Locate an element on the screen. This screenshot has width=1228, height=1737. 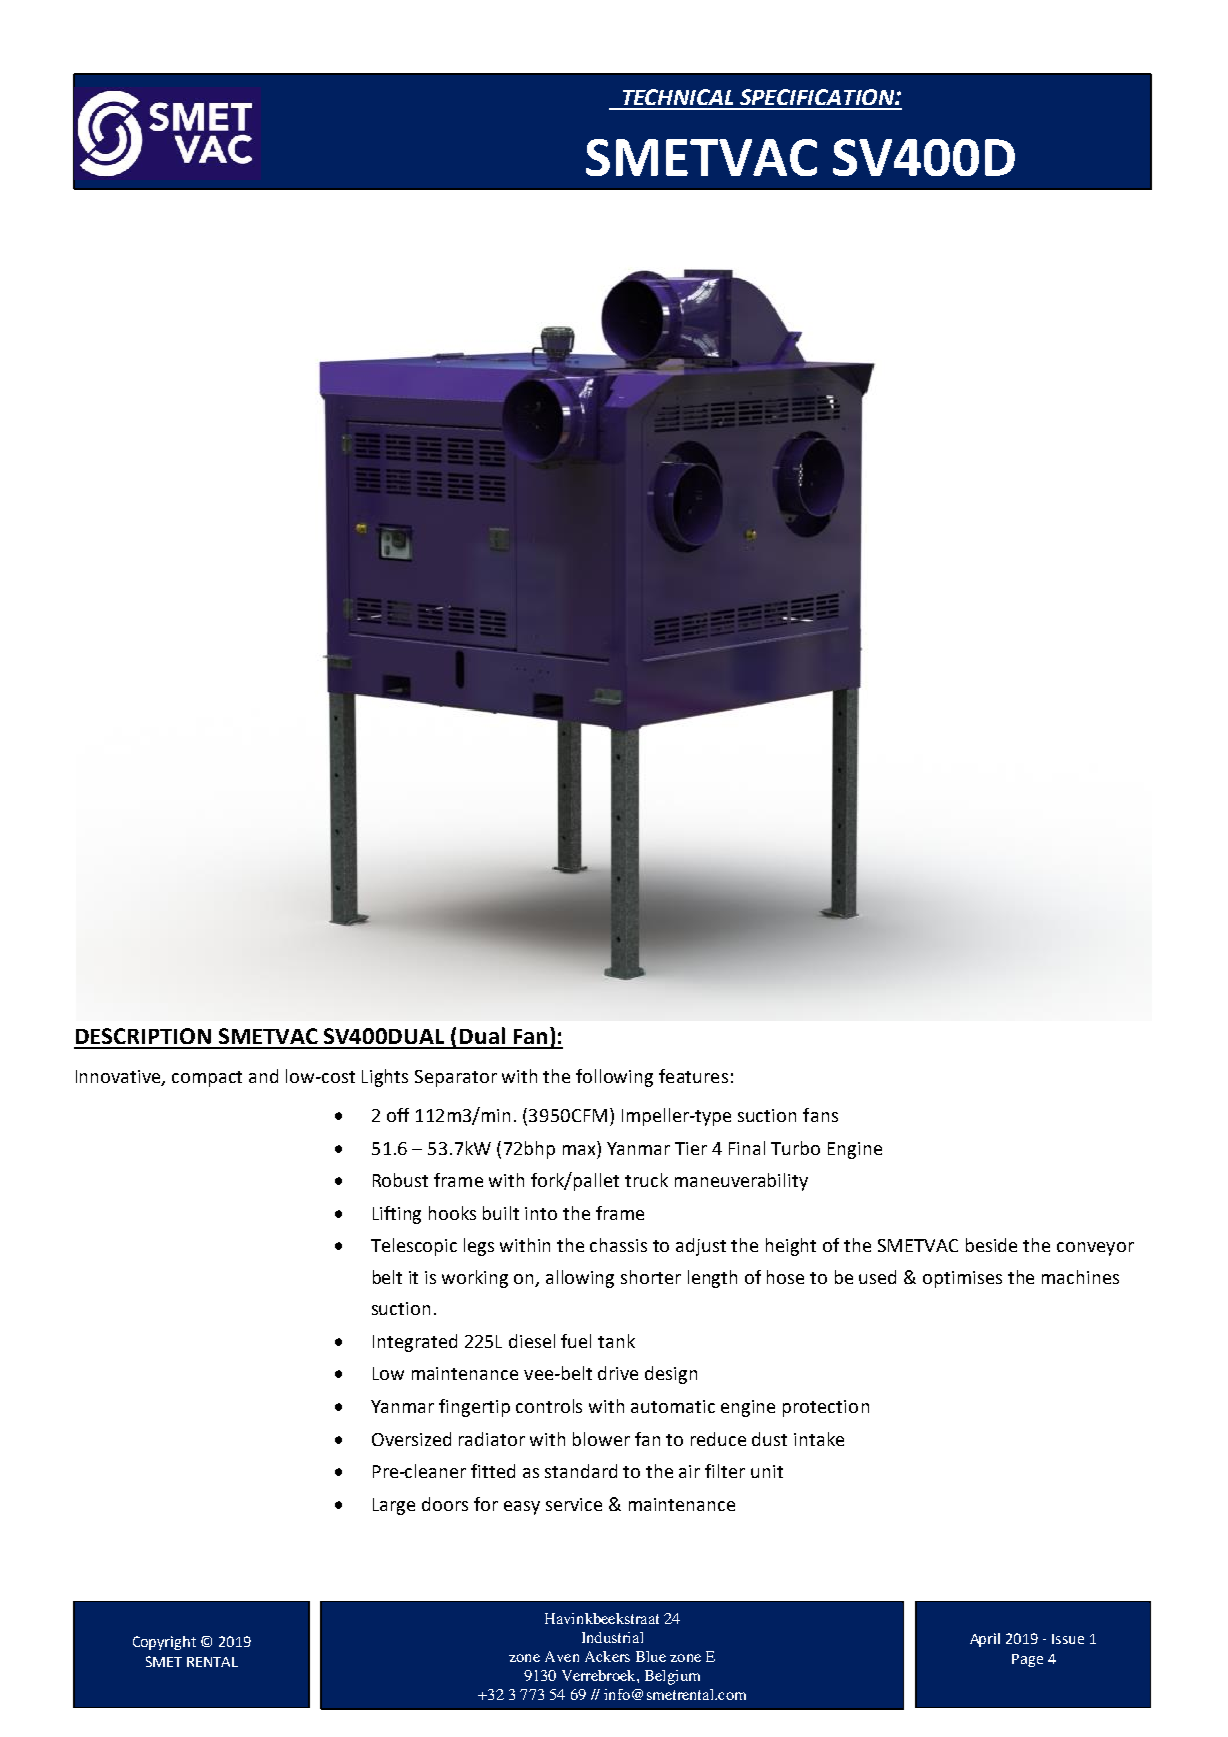
optimises is located at coordinates (962, 1279).
